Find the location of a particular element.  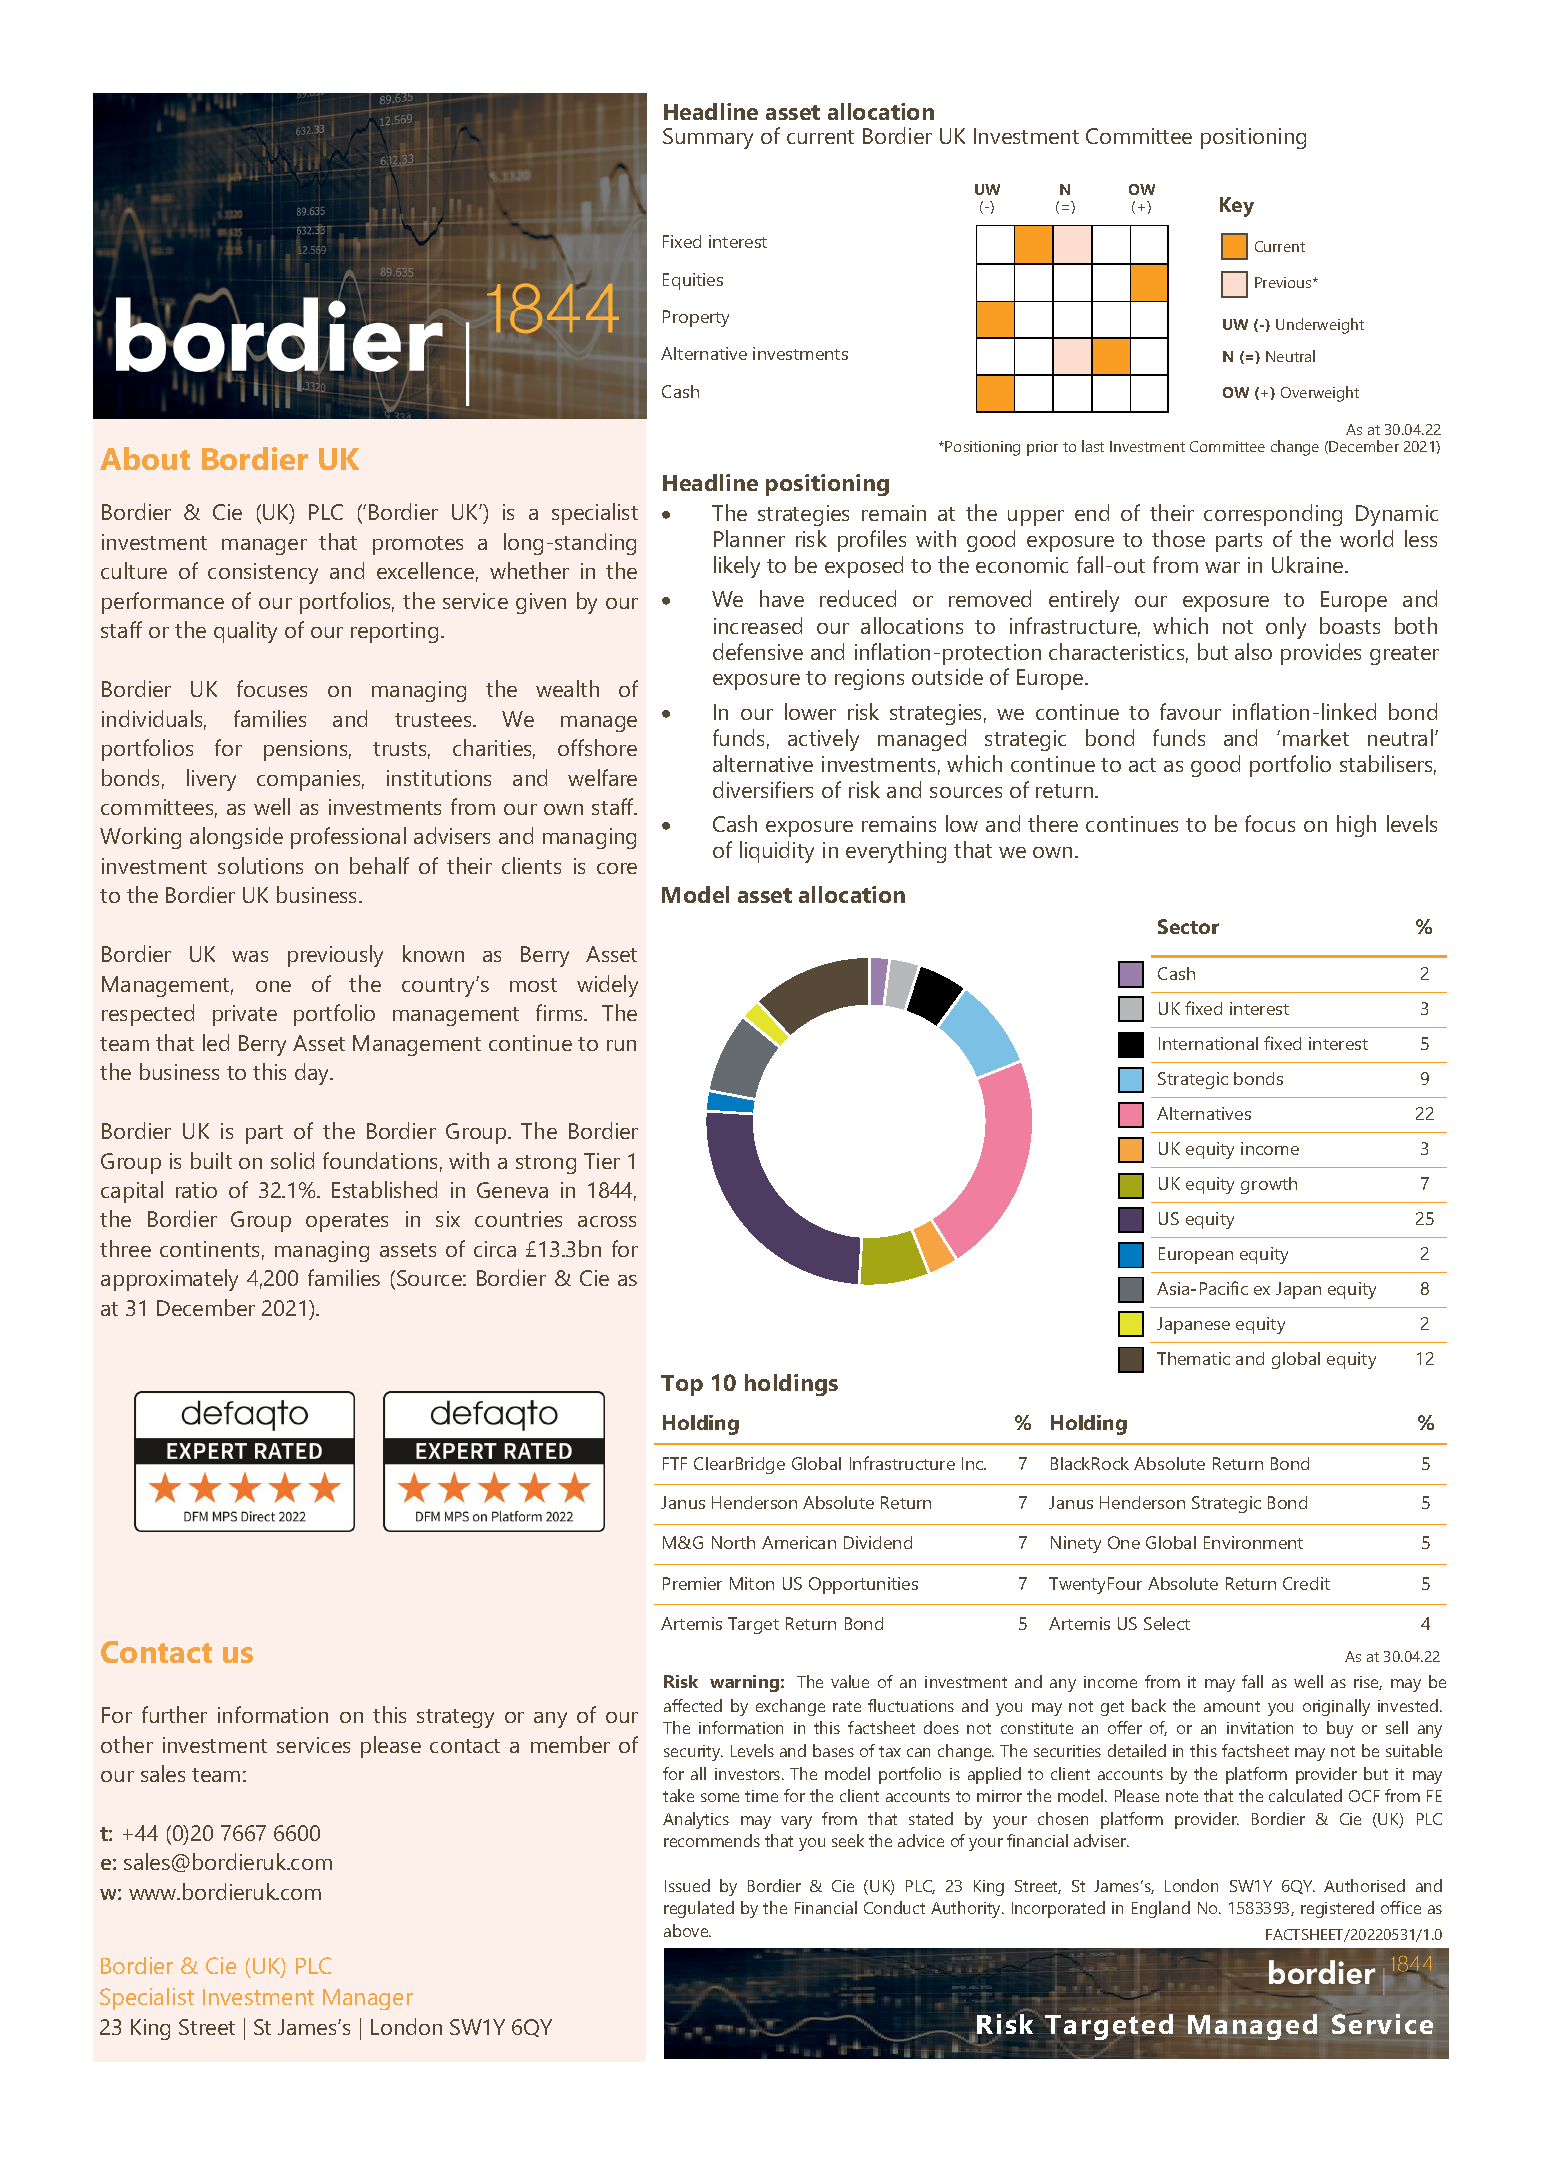

About is located at coordinates (145, 458).
